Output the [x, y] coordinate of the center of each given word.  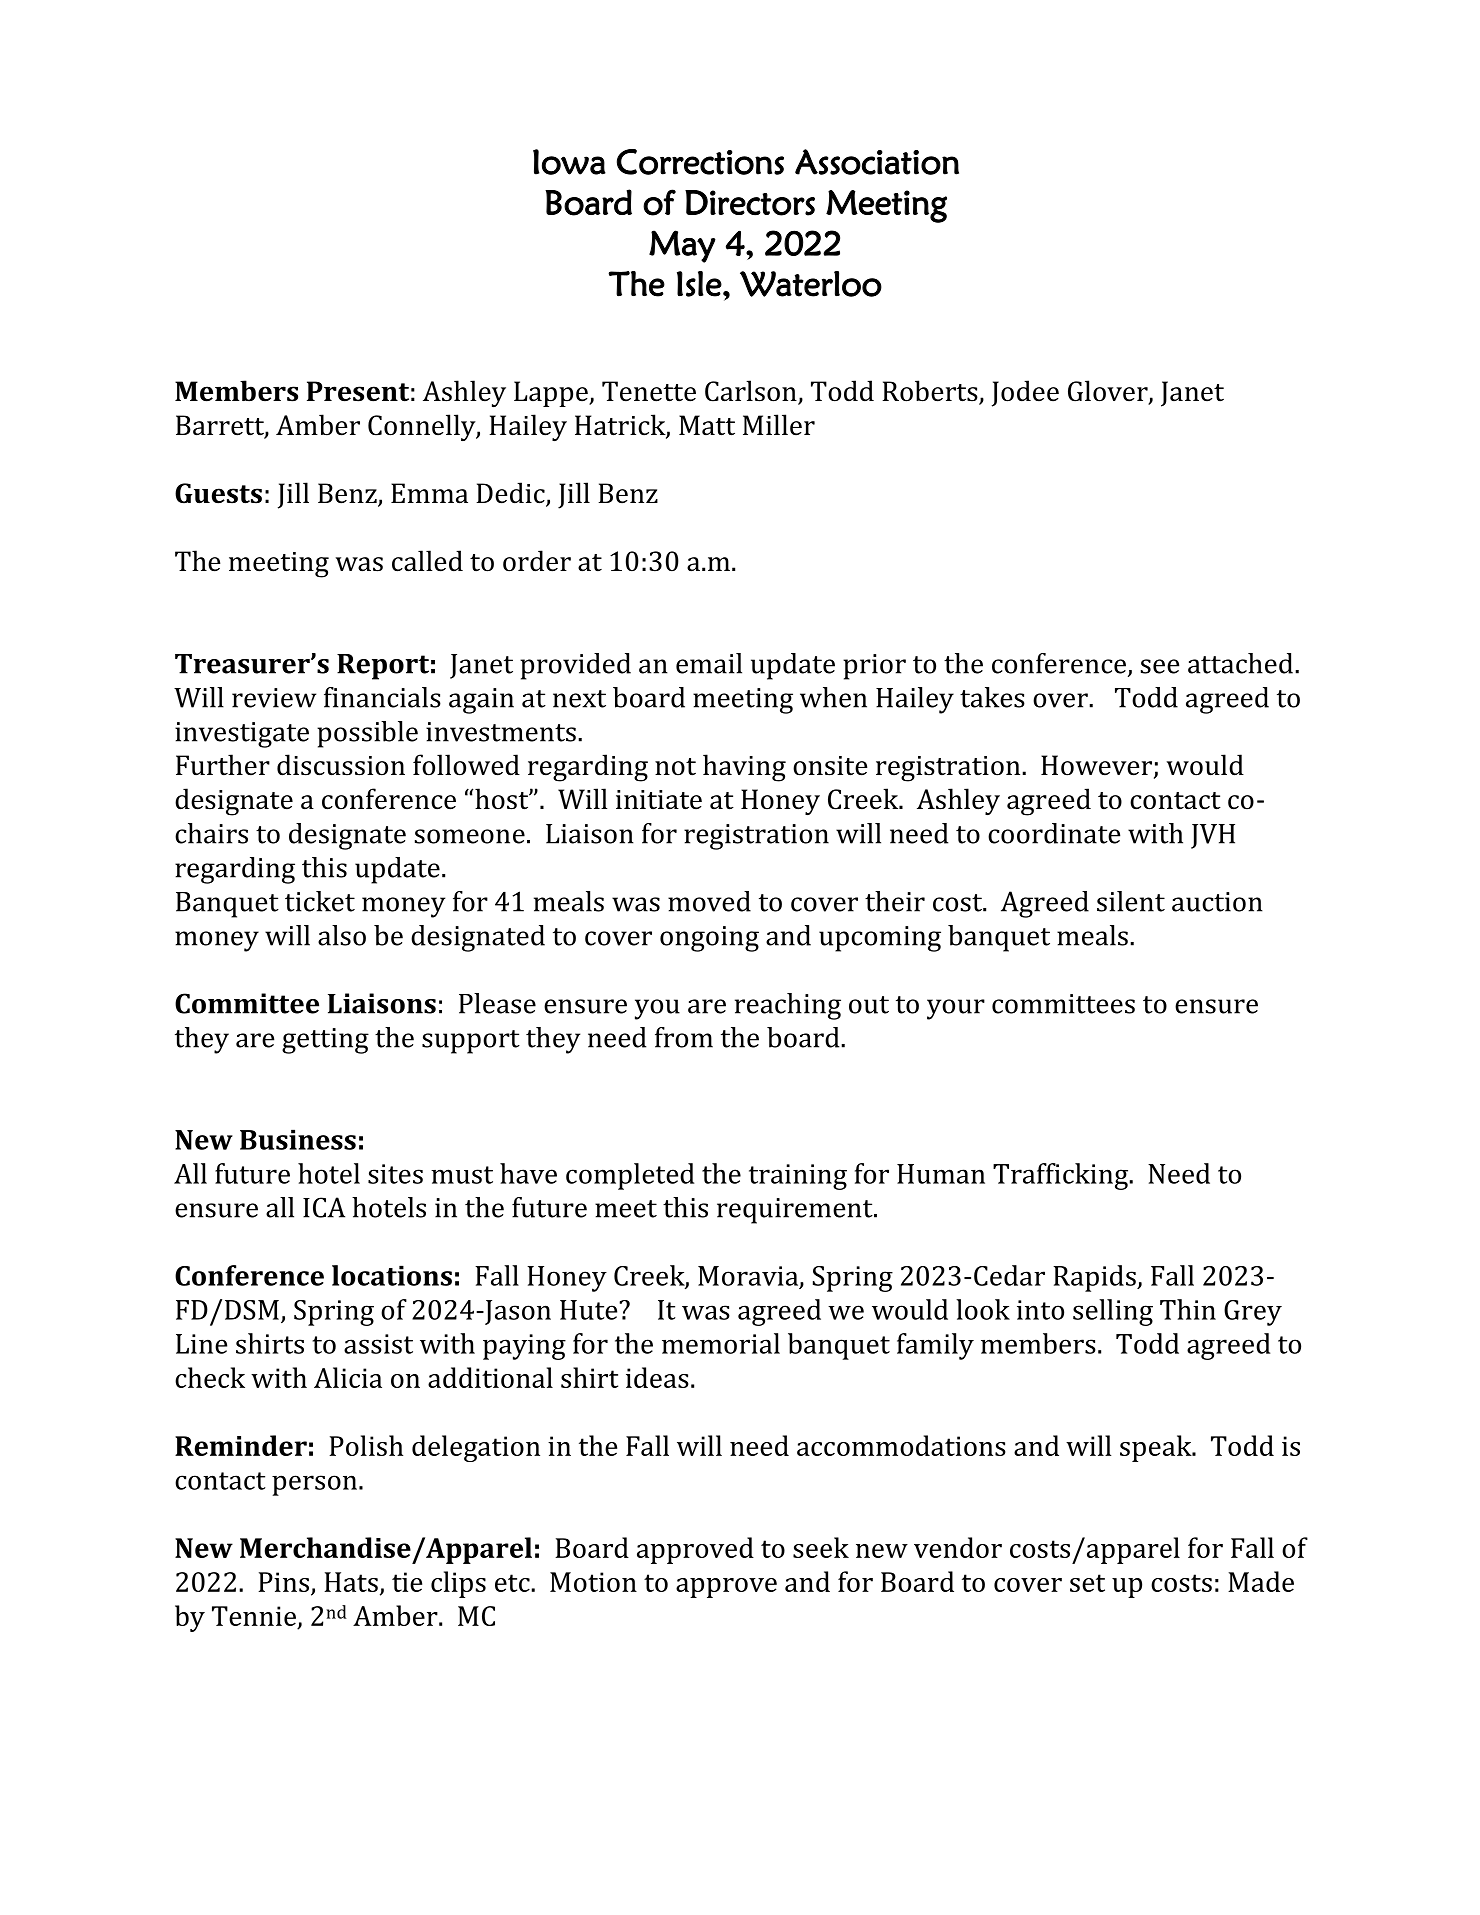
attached [1240, 663]
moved [709, 901]
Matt [707, 425]
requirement [796, 1211]
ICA [324, 1207]
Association [877, 162]
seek [821, 1547]
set [1087, 1583]
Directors [750, 203]
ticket [320, 901]
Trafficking [1061, 1176]
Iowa [569, 162]
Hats [351, 1582]
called [427, 561]
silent [1131, 901]
